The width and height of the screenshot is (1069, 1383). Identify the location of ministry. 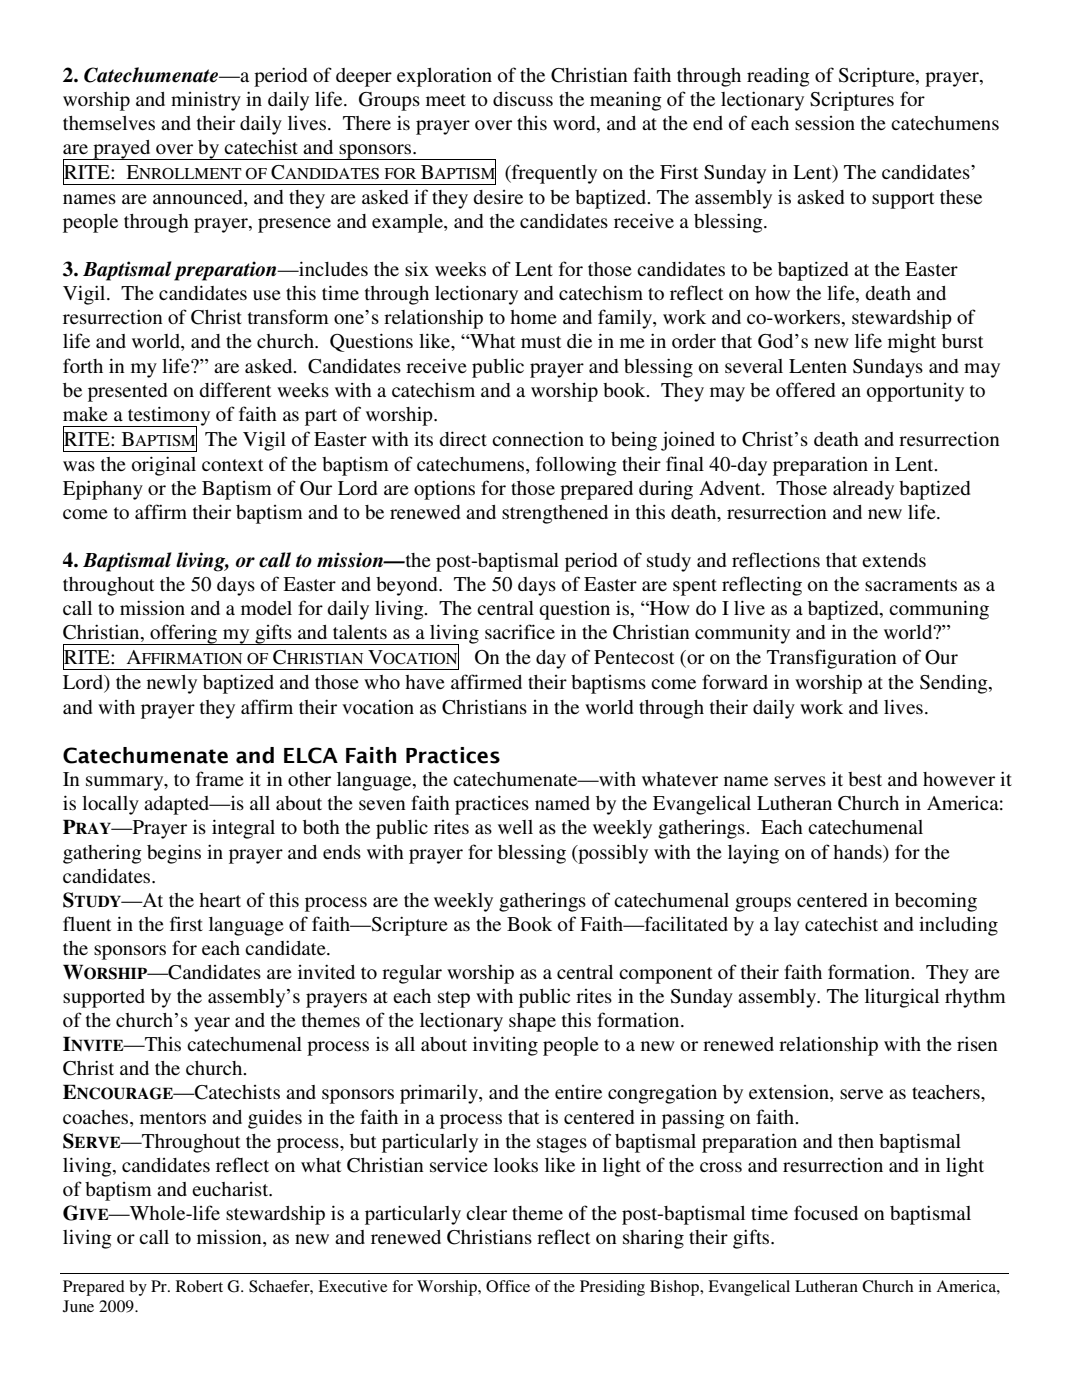
(206, 101).
